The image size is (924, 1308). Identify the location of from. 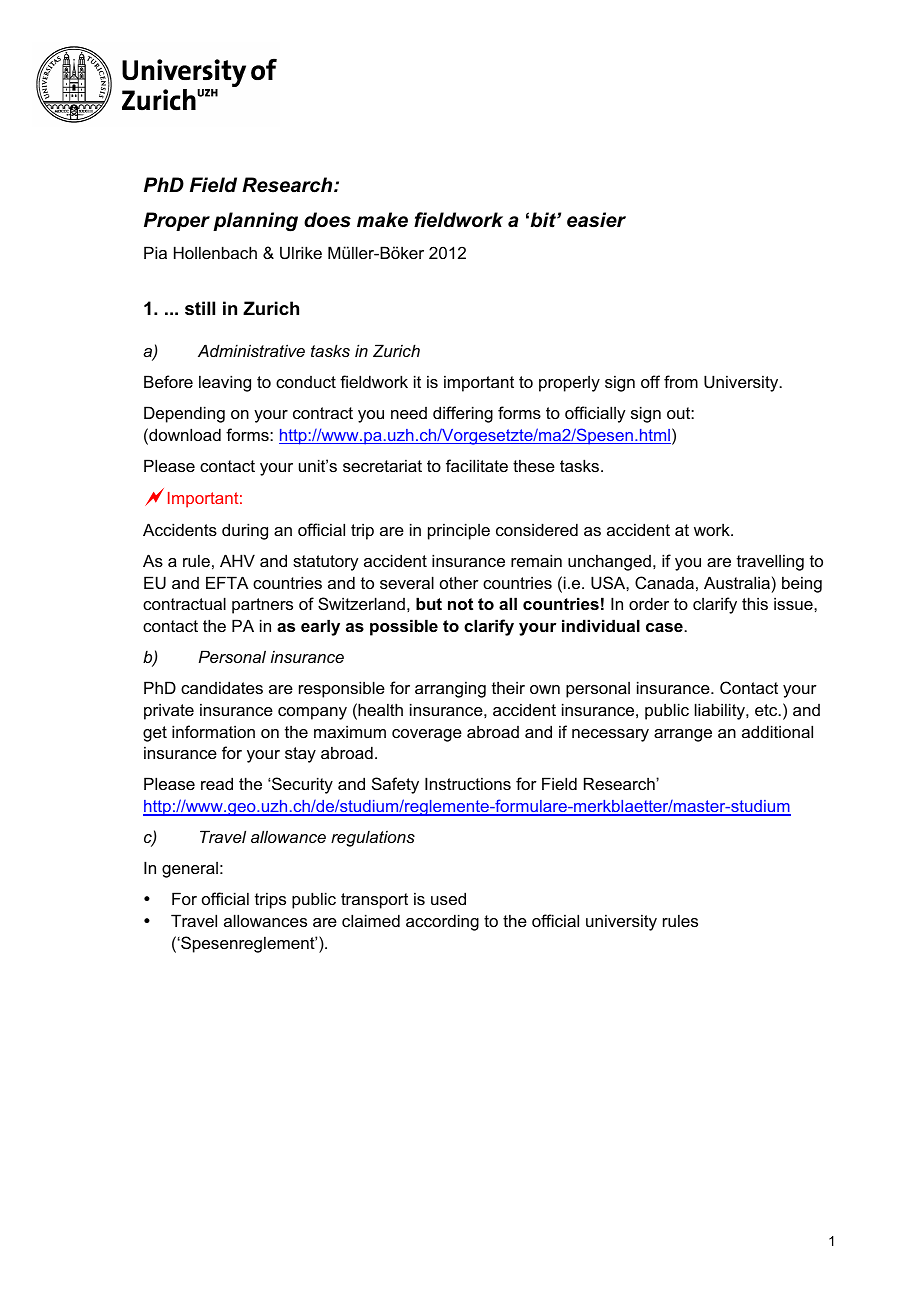
(681, 381).
